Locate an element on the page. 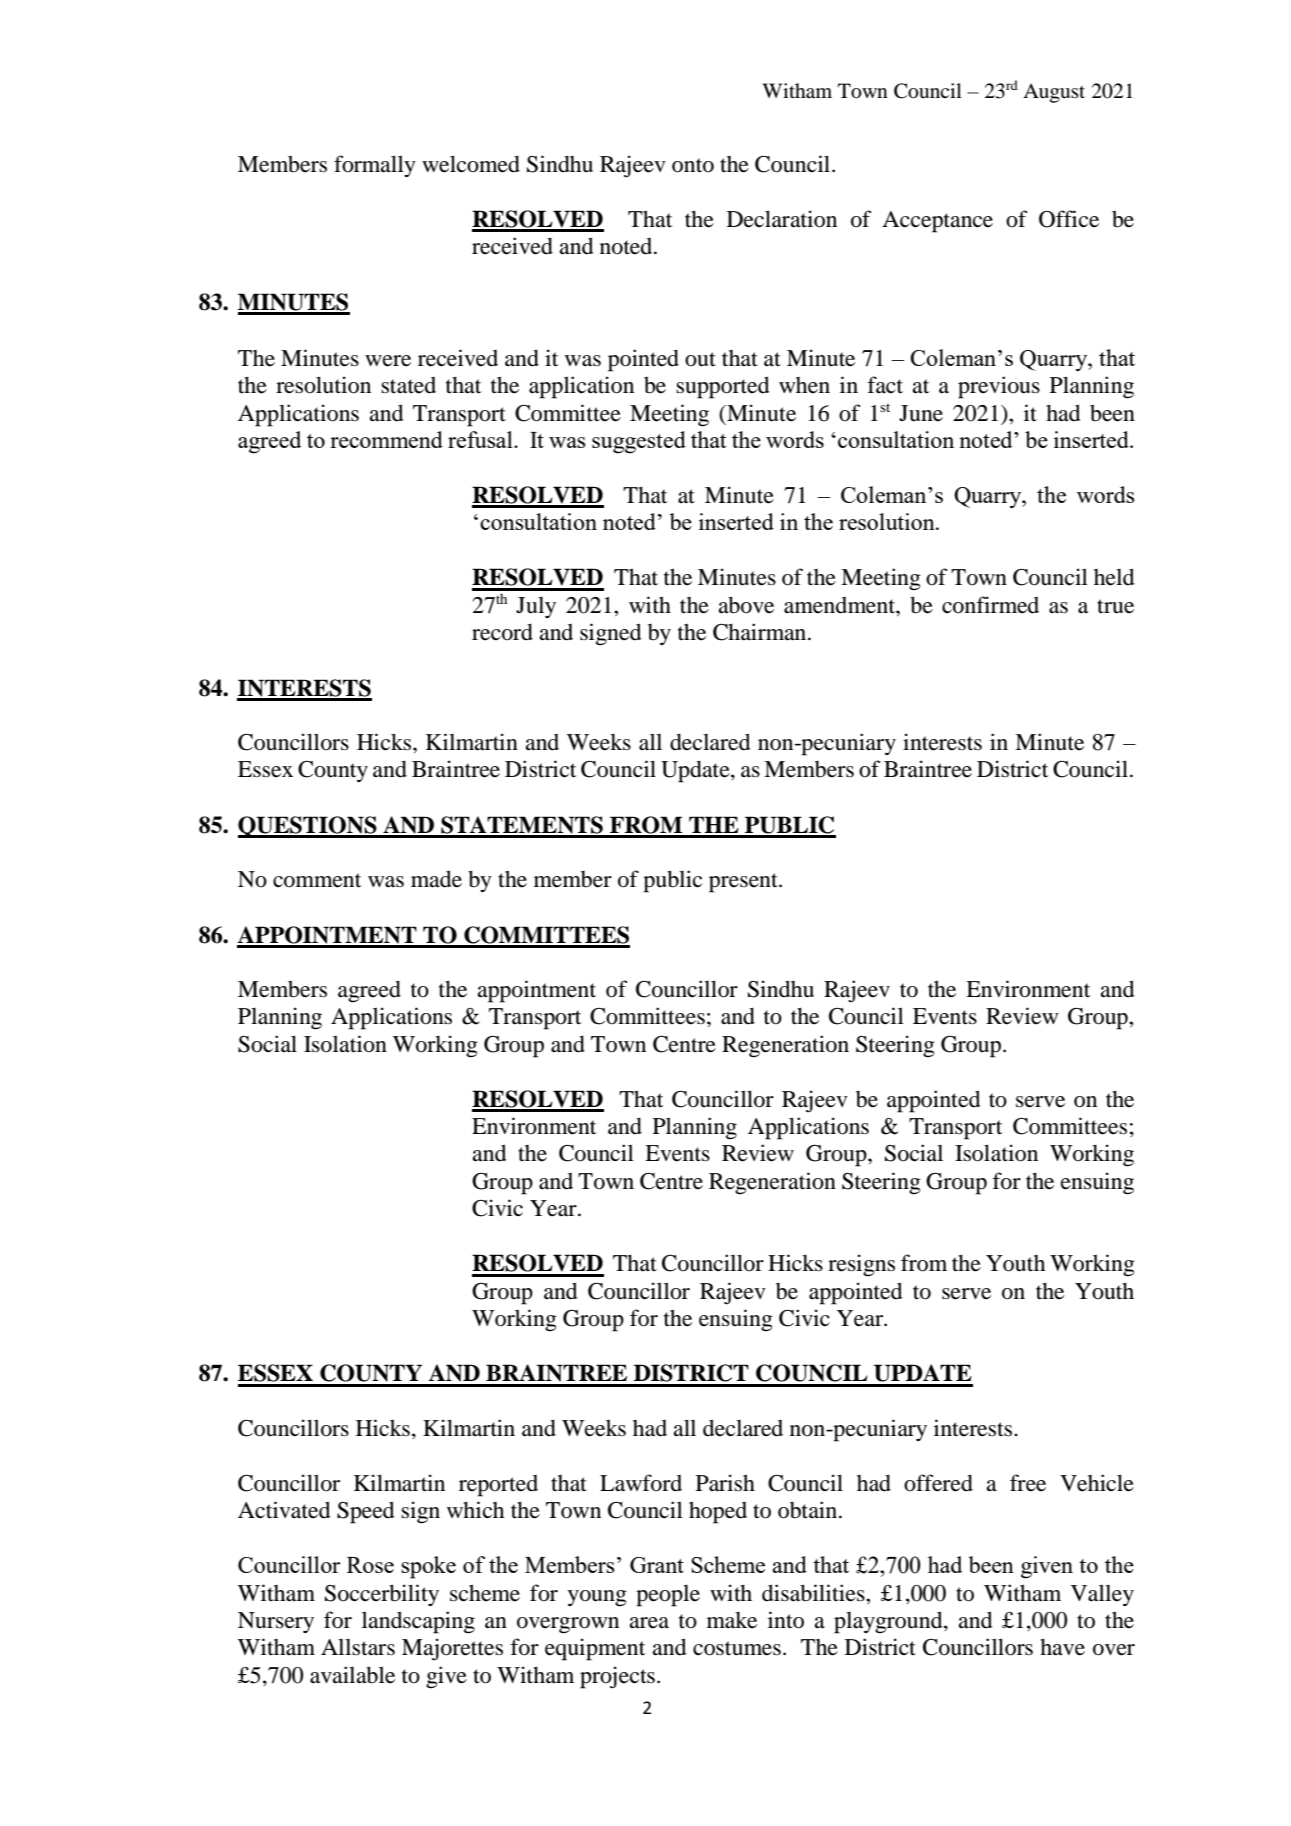  formally is located at coordinates (375, 166).
